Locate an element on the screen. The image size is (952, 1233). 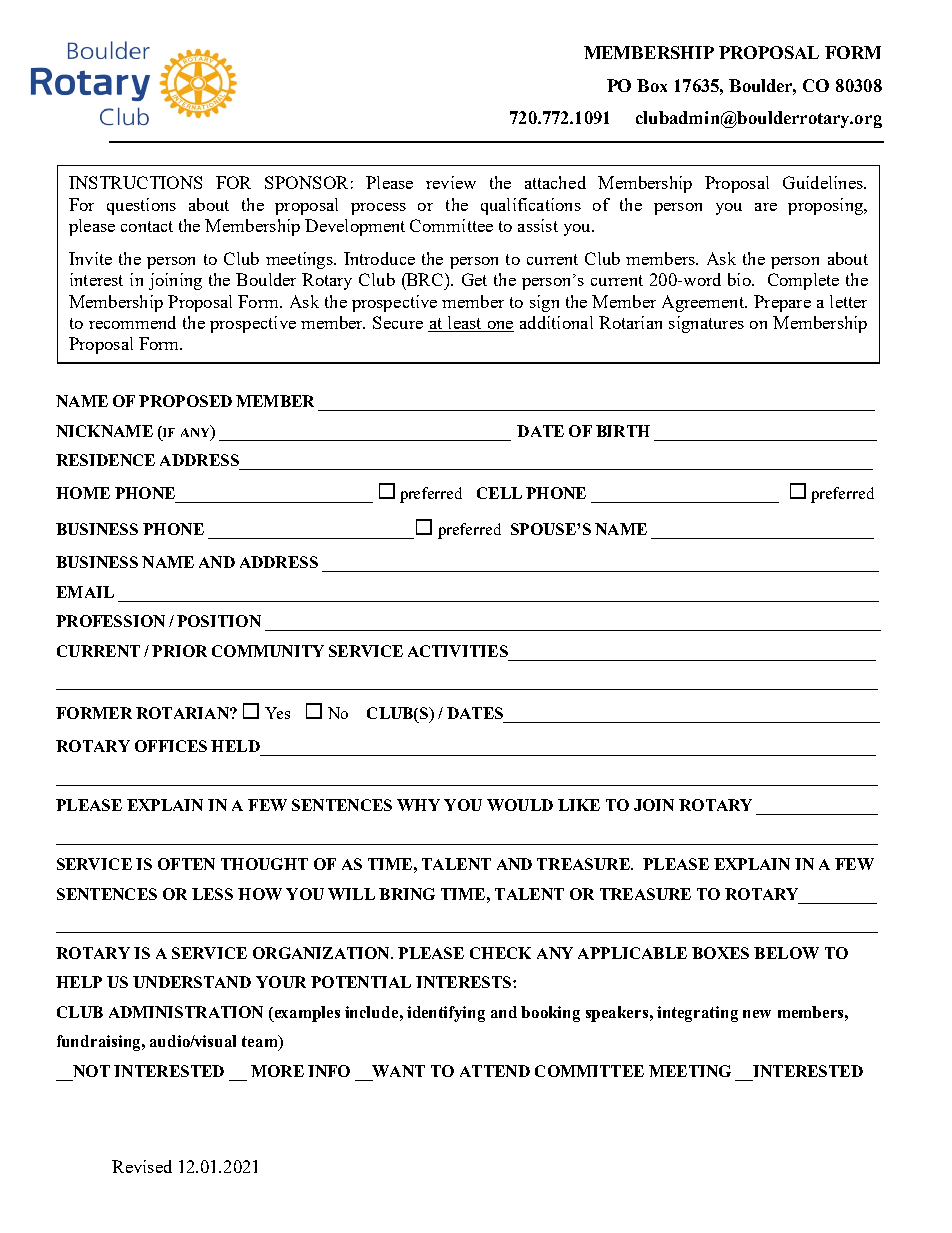
questions is located at coordinates (141, 206).
